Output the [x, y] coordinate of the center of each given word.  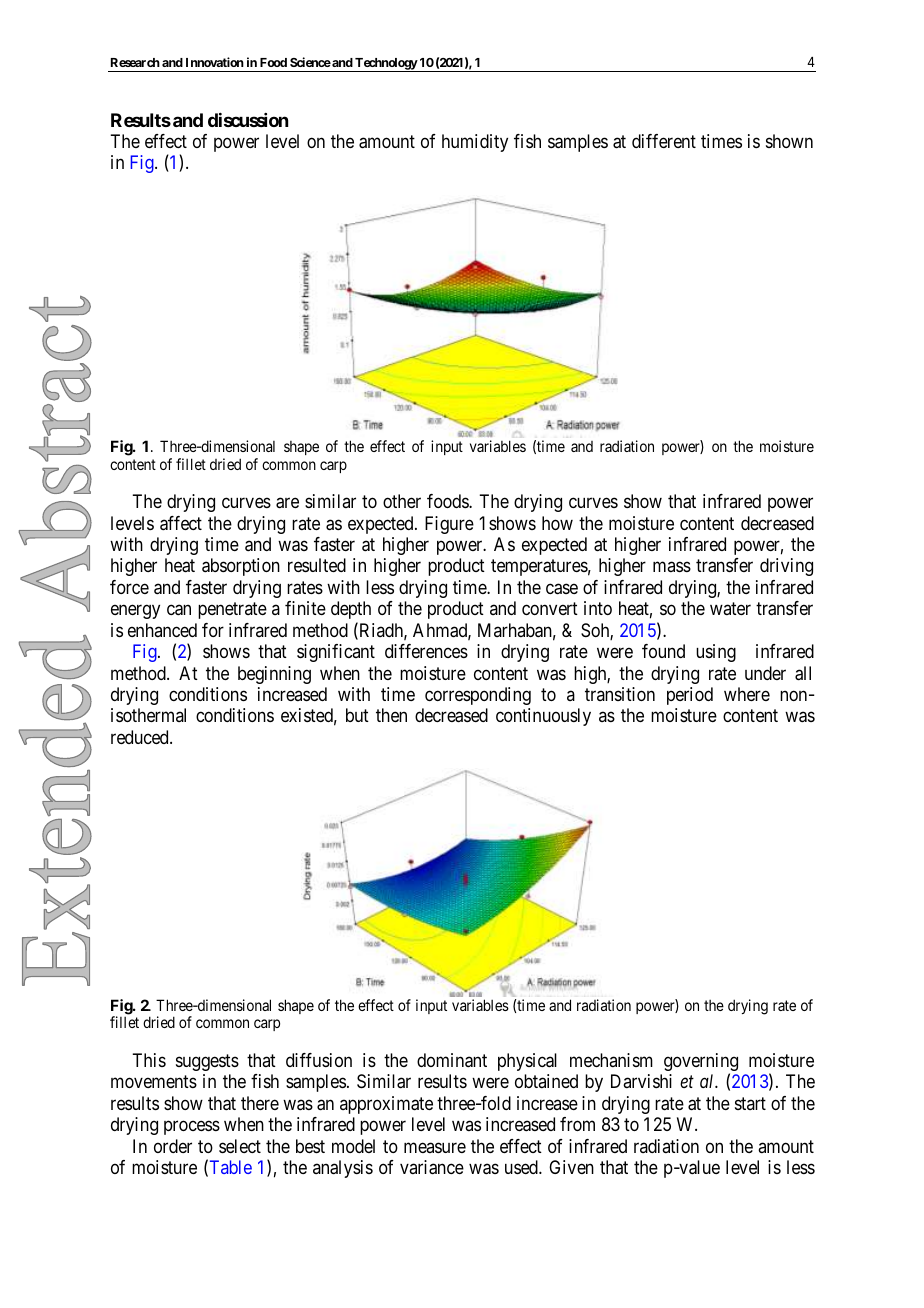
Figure [449, 525]
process [192, 1128]
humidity [475, 143]
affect [181, 523]
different [664, 141]
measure [435, 1147]
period [690, 696]
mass [672, 567]
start [750, 1103]
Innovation [215, 62]
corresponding [478, 696]
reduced [141, 737]
